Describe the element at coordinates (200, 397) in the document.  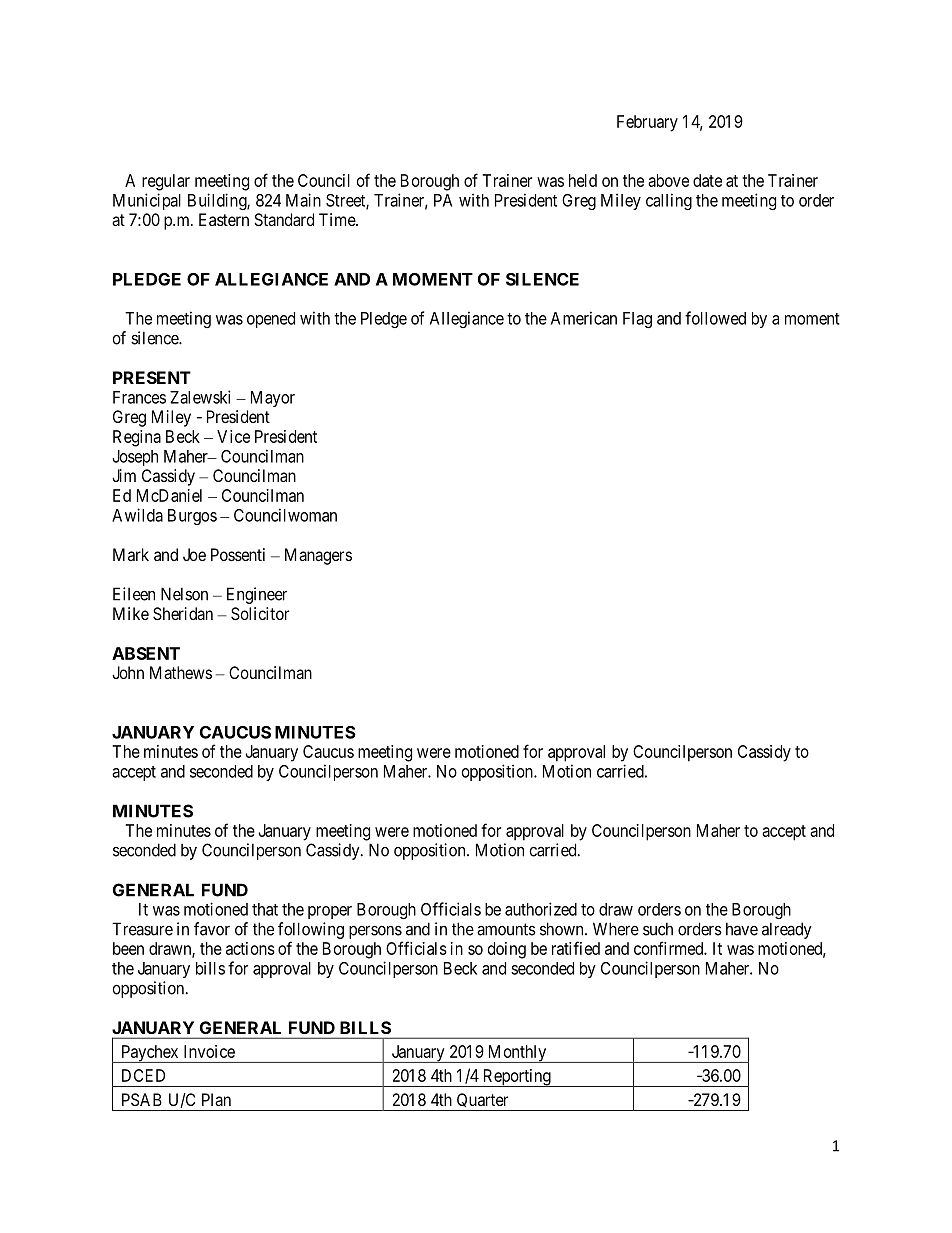
I see `Zalewski` at that location.
